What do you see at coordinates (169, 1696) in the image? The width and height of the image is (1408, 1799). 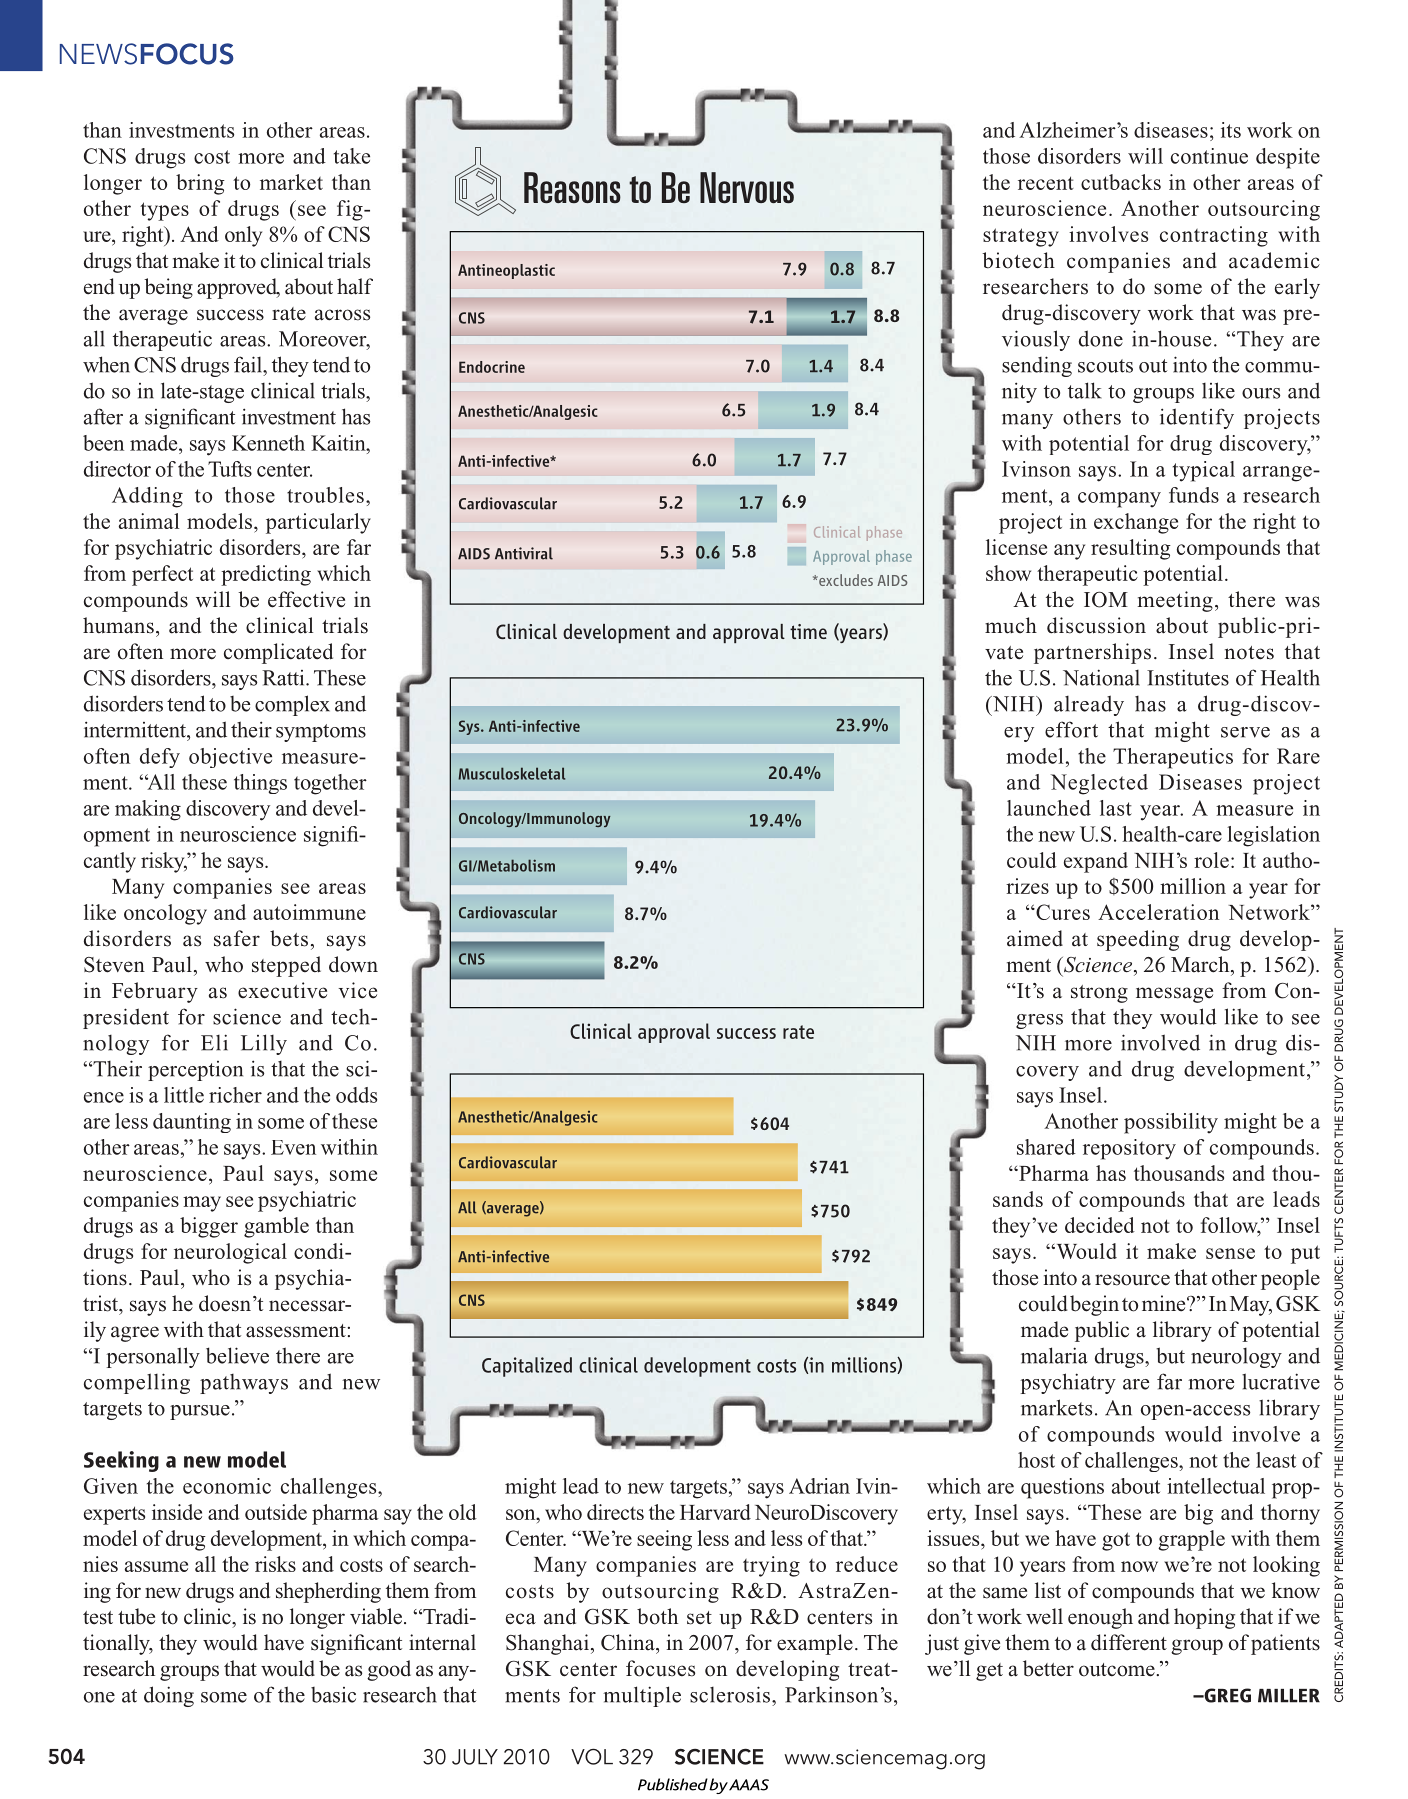 I see `doing` at bounding box center [169, 1696].
